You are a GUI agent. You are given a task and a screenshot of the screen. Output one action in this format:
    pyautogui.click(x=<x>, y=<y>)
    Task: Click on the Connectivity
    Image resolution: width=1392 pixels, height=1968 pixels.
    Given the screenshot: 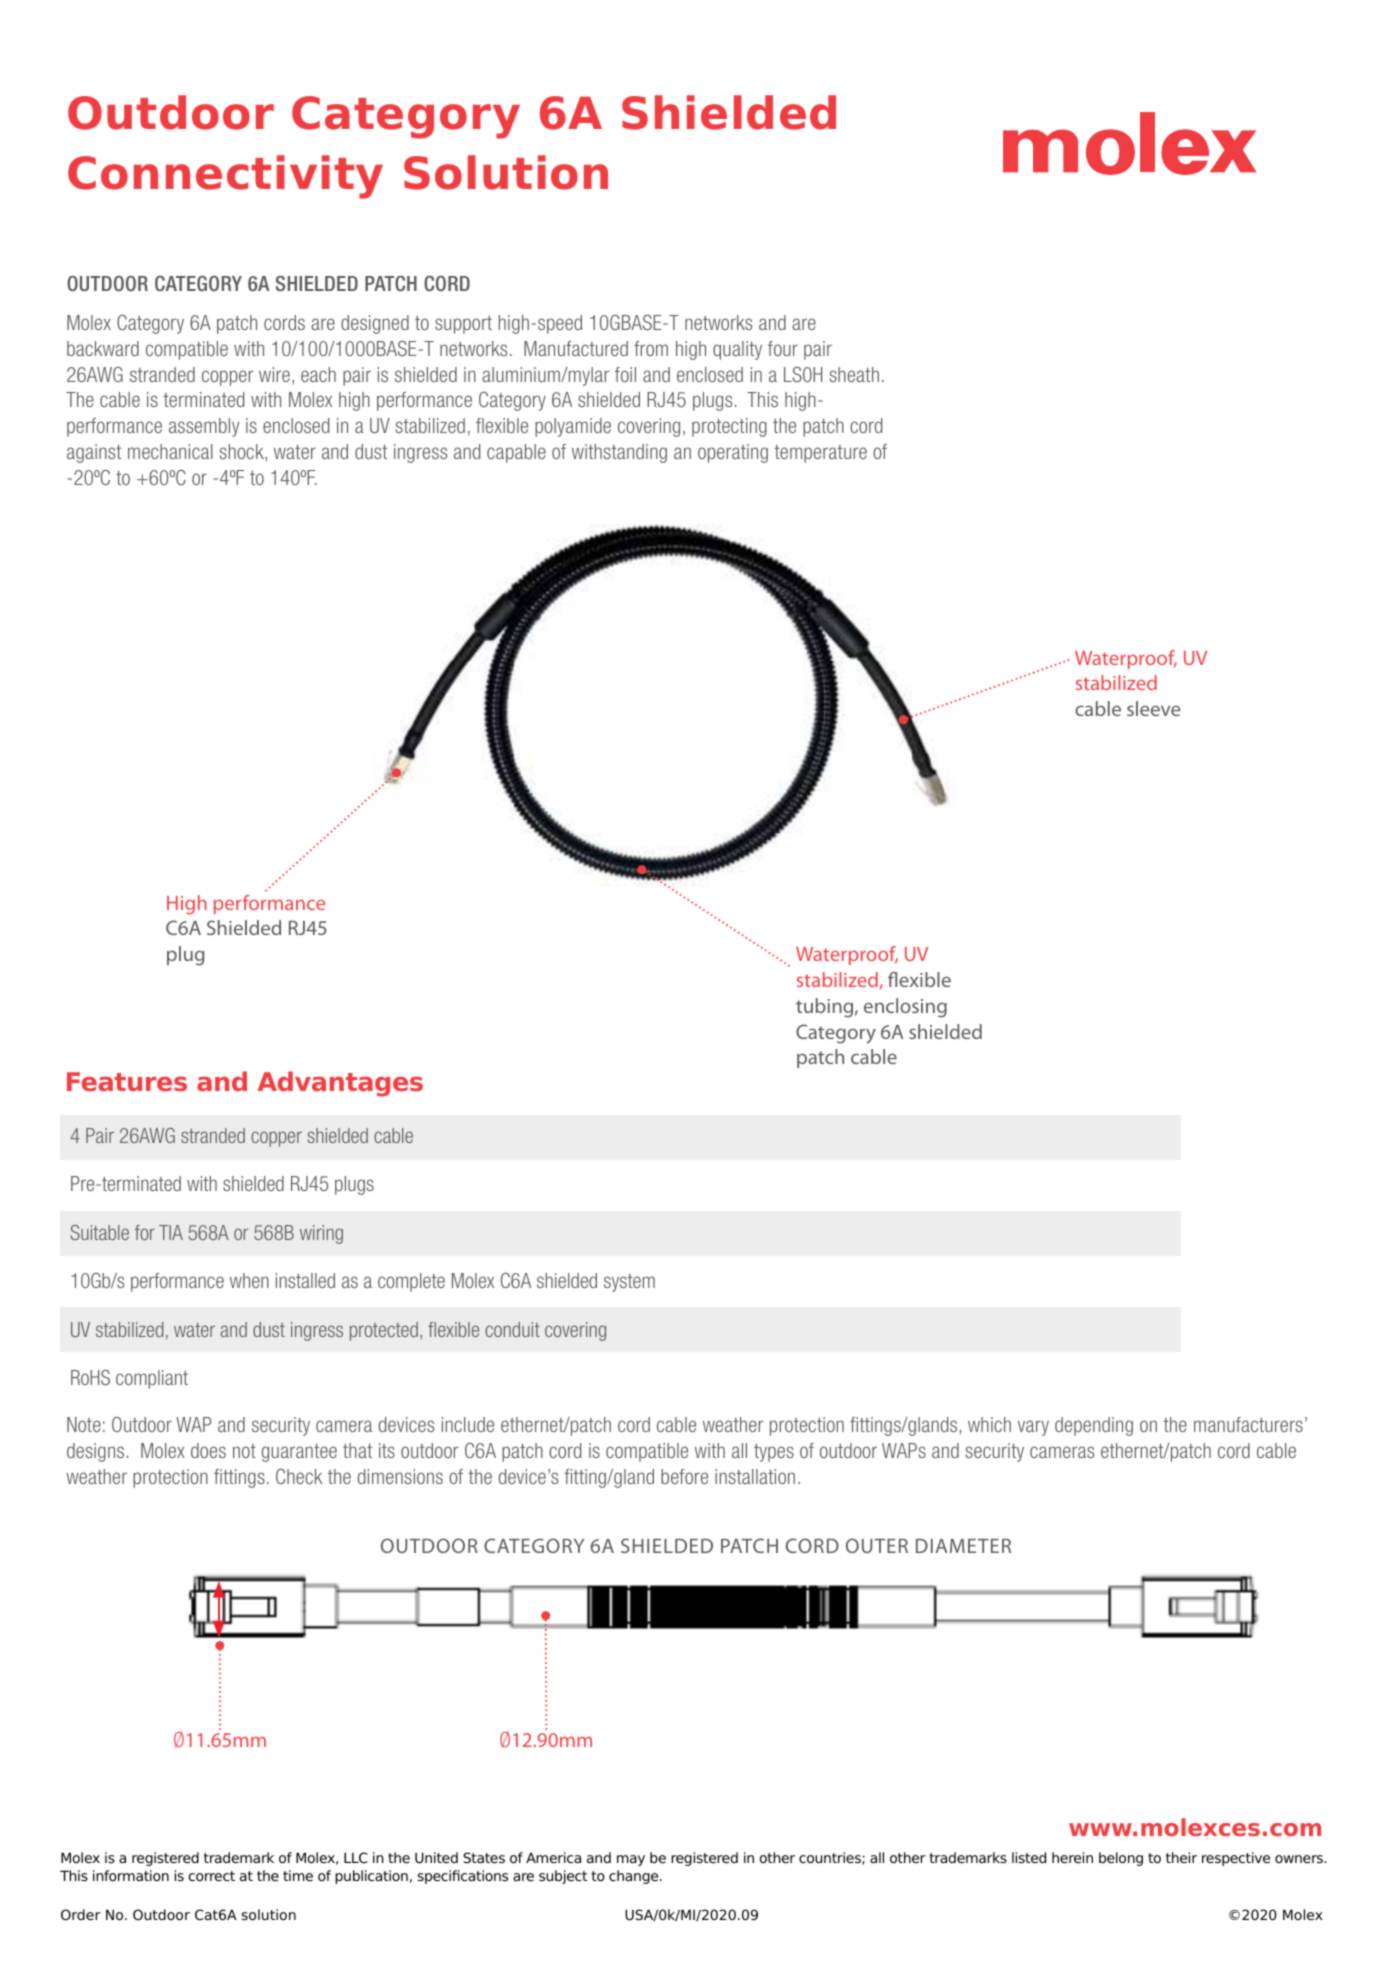 What is the action you would take?
    pyautogui.click(x=225, y=177)
